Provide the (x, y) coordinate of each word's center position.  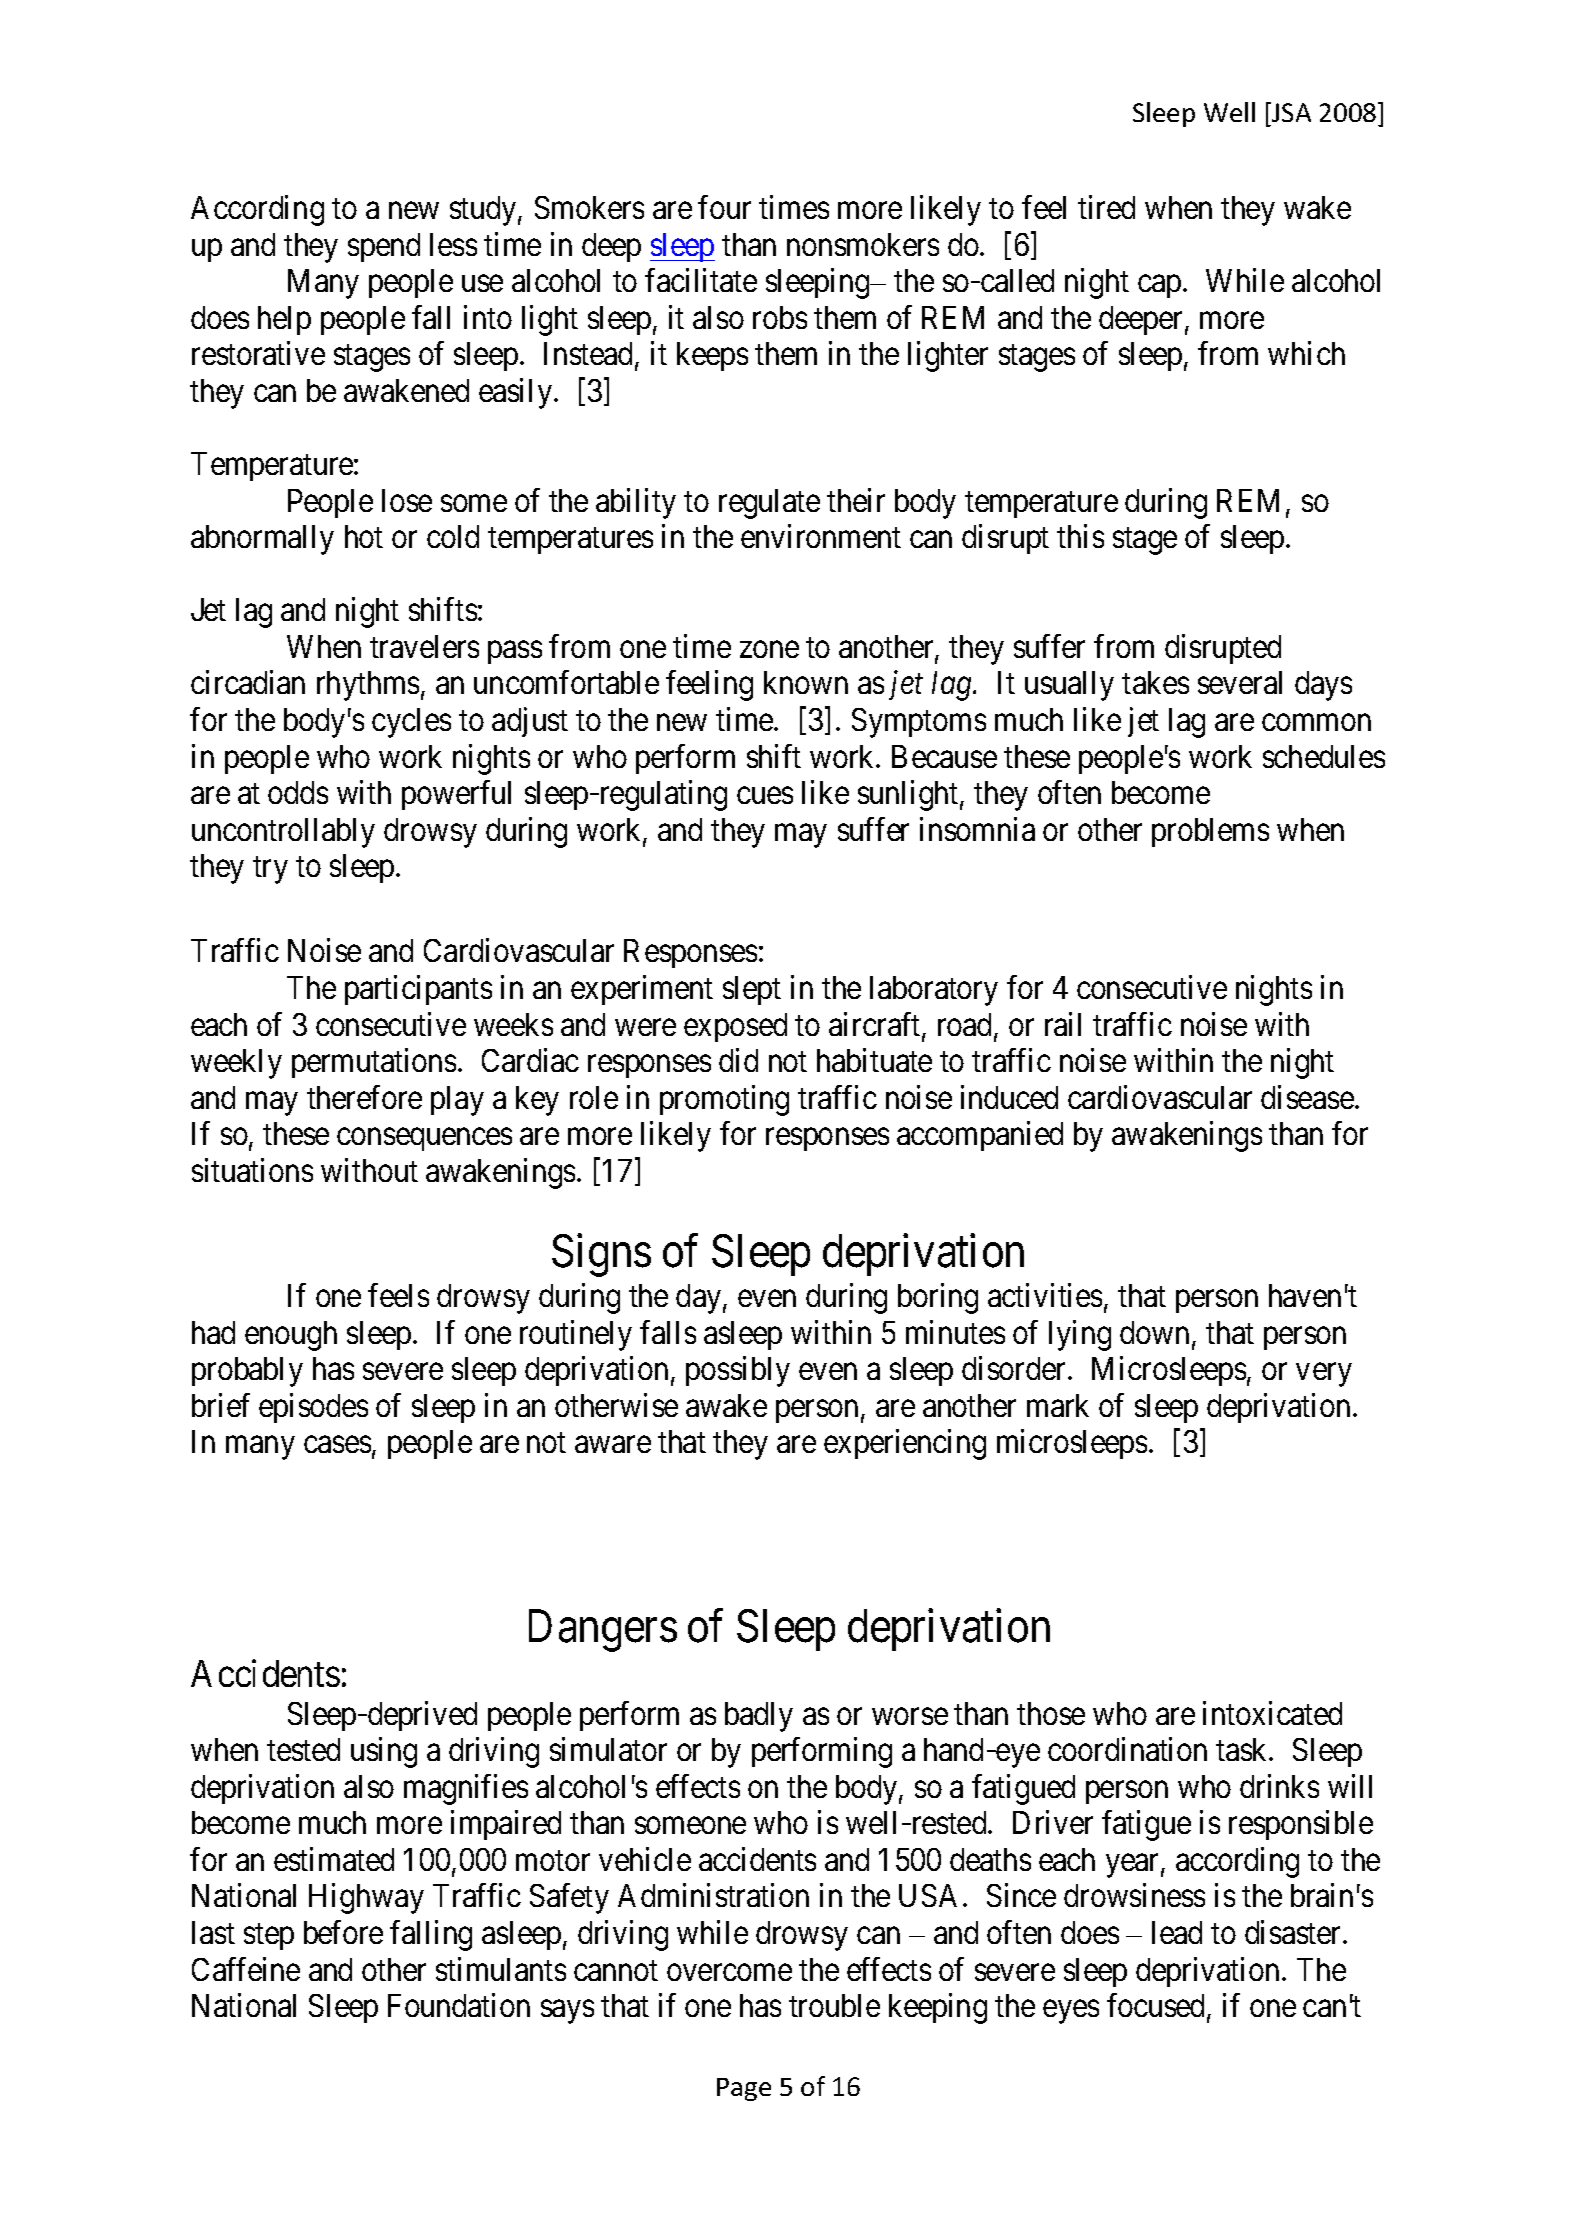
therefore (364, 1097)
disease (1307, 1097)
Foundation (459, 2005)
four (724, 207)
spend (384, 247)
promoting (724, 1100)
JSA (1290, 112)
